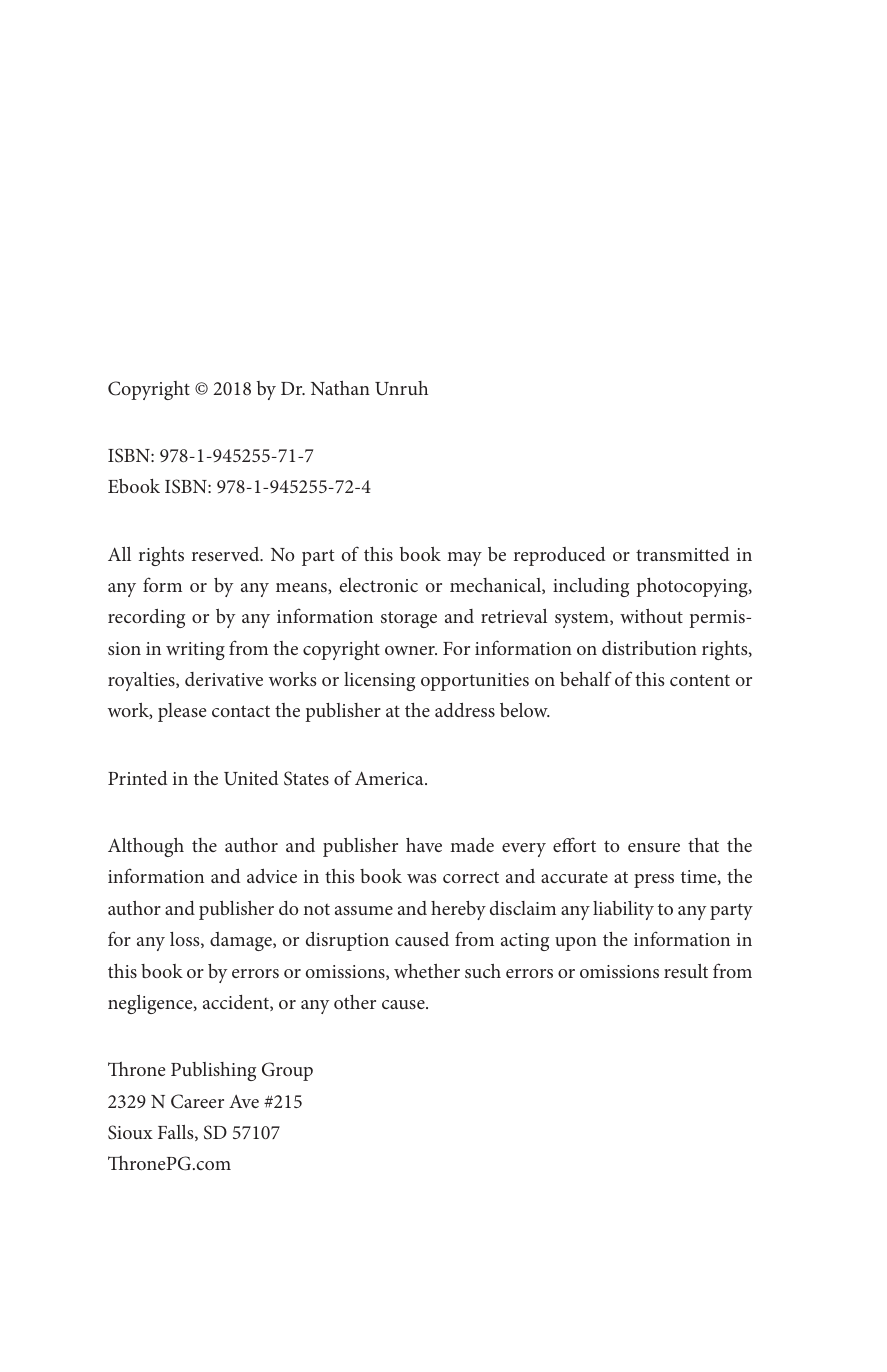 The image size is (887, 1372). Describe the element at coordinates (340, 388) in the page. I see `Nathan` at that location.
